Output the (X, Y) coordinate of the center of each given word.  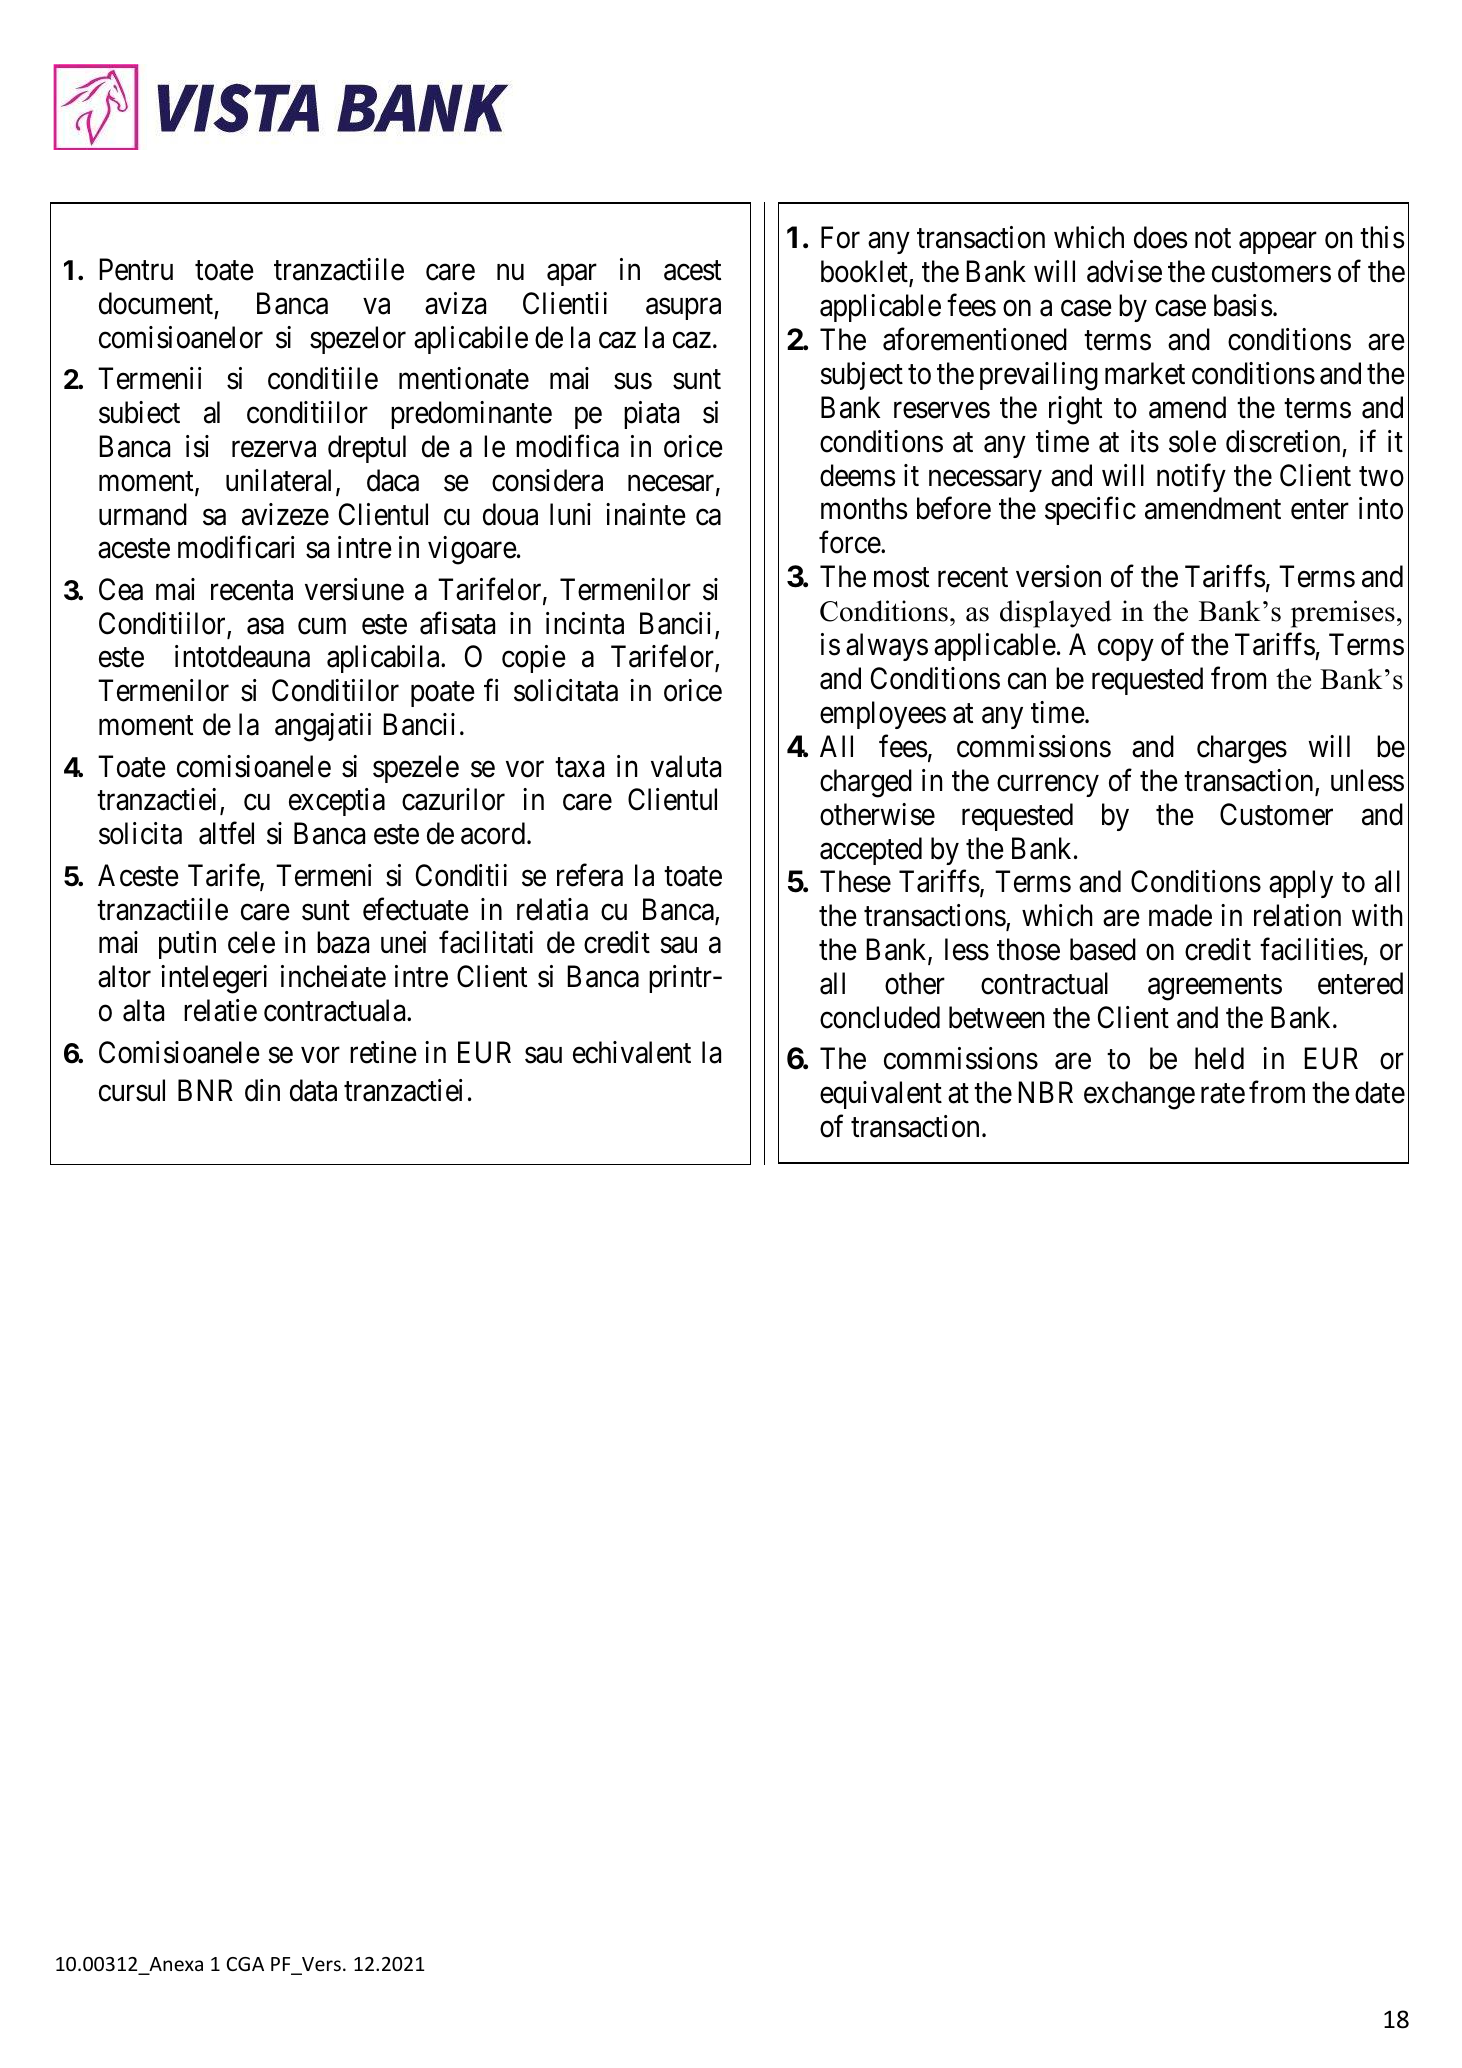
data (313, 1090)
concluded (880, 1017)
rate (1223, 1094)
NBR (1045, 1092)
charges (1242, 749)
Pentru (136, 269)
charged (866, 783)
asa (265, 626)
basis (1243, 305)
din (262, 1090)
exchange (1139, 1095)
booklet (865, 272)
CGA (245, 1964)
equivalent (881, 1095)
